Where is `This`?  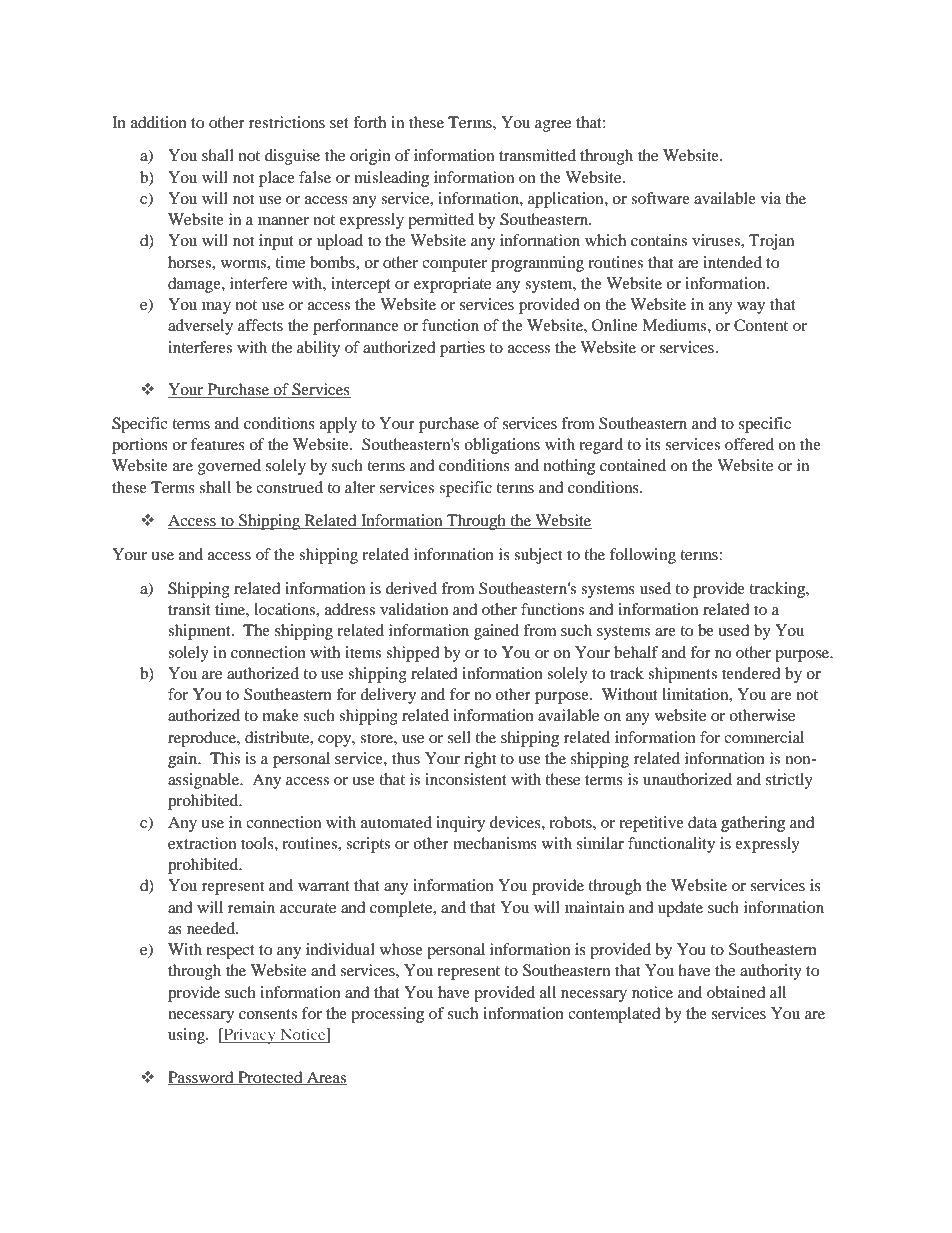 This is located at coordinates (225, 758).
